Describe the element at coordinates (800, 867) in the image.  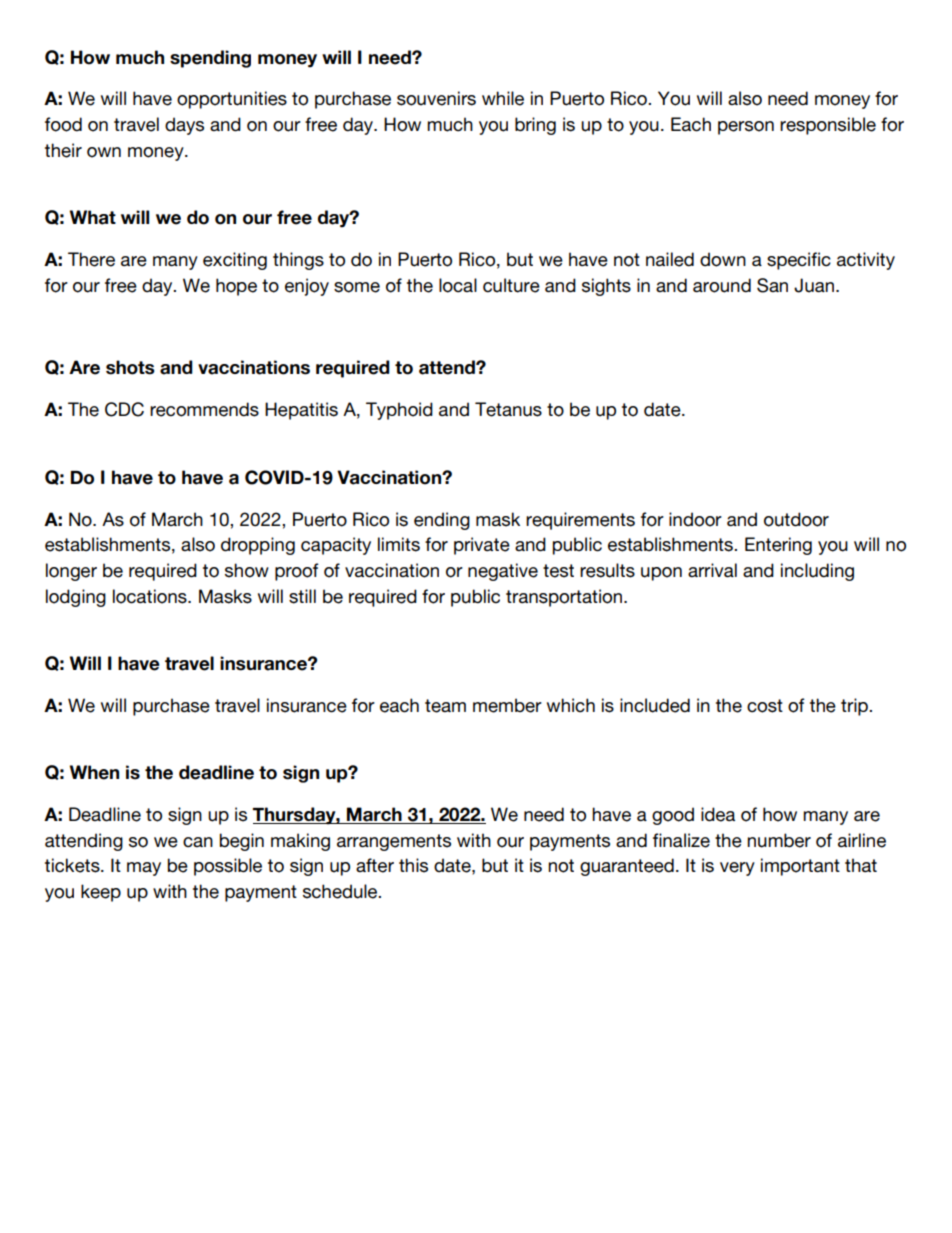
I see `important` at that location.
